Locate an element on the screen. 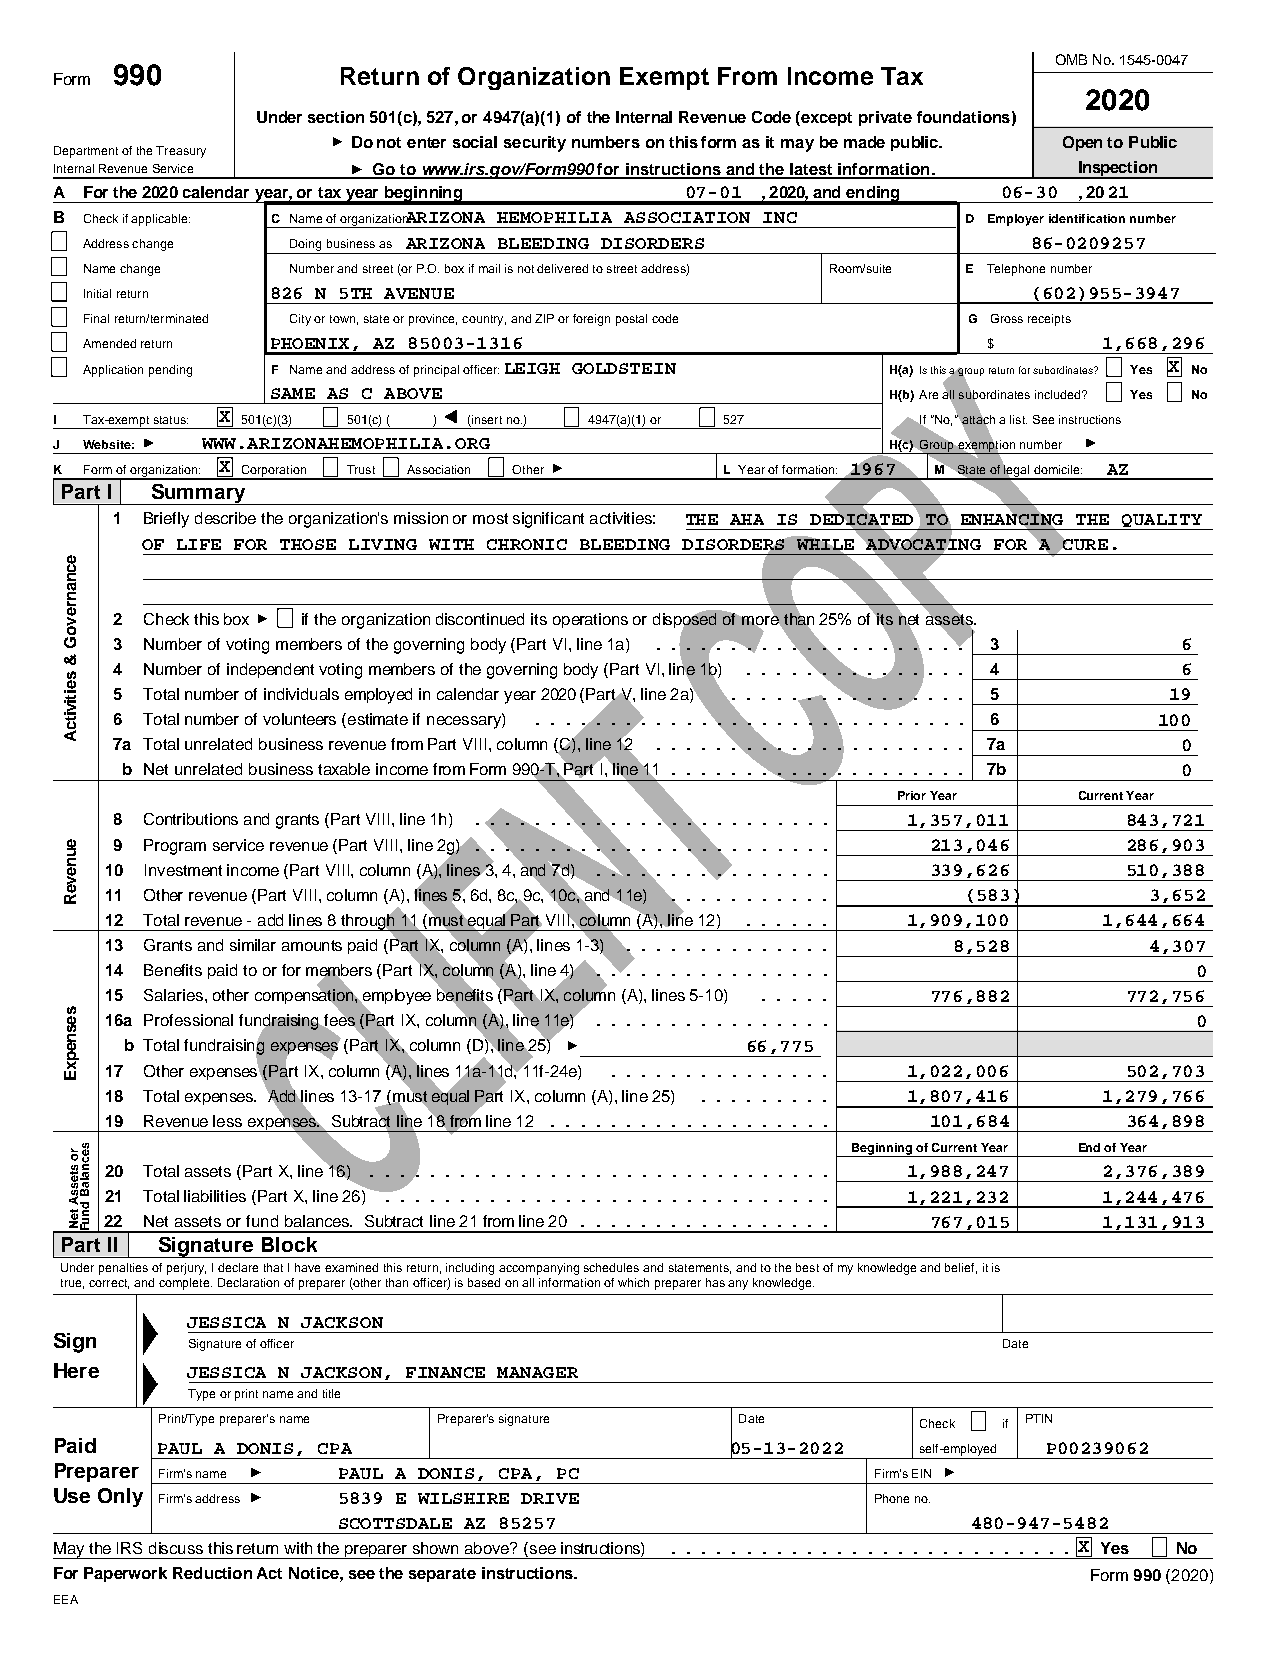 The height and width of the screenshot is (1657, 1281). operations is located at coordinates (590, 620).
